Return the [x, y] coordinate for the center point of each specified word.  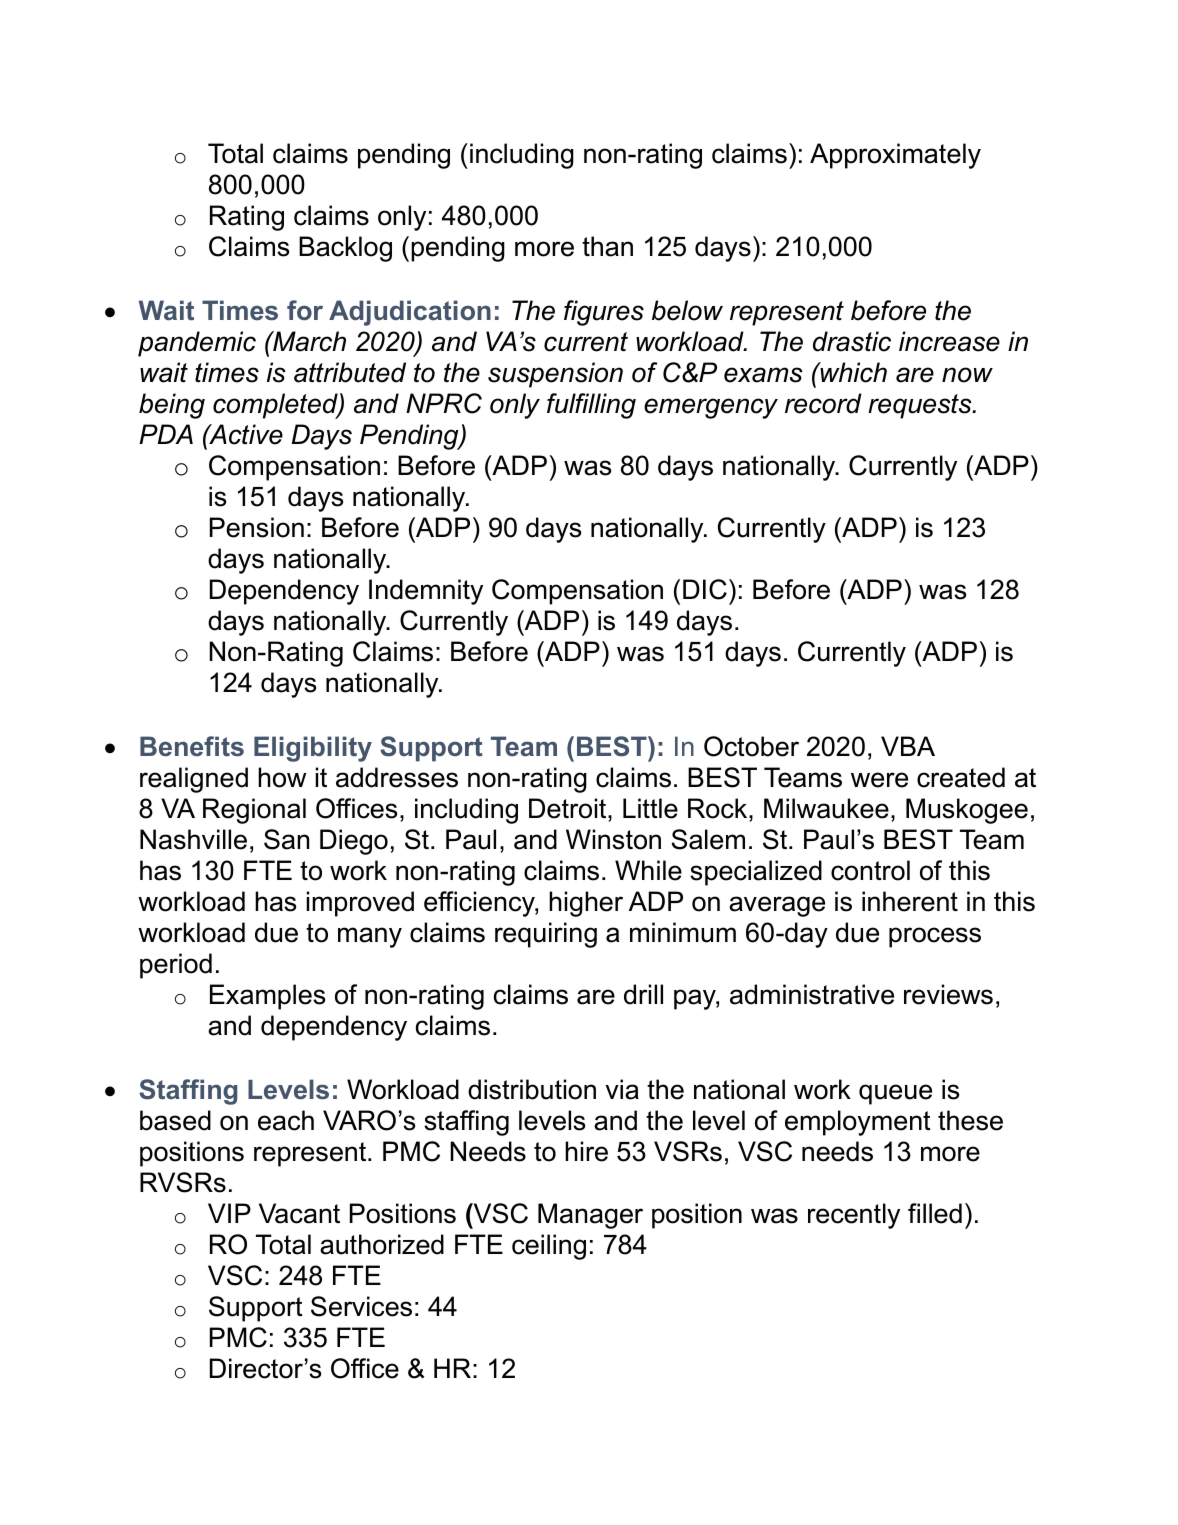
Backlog [345, 249]
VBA [908, 746]
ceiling [549, 1247]
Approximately [895, 156]
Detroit [569, 808]
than [607, 246]
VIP [229, 1213]
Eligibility [313, 749]
